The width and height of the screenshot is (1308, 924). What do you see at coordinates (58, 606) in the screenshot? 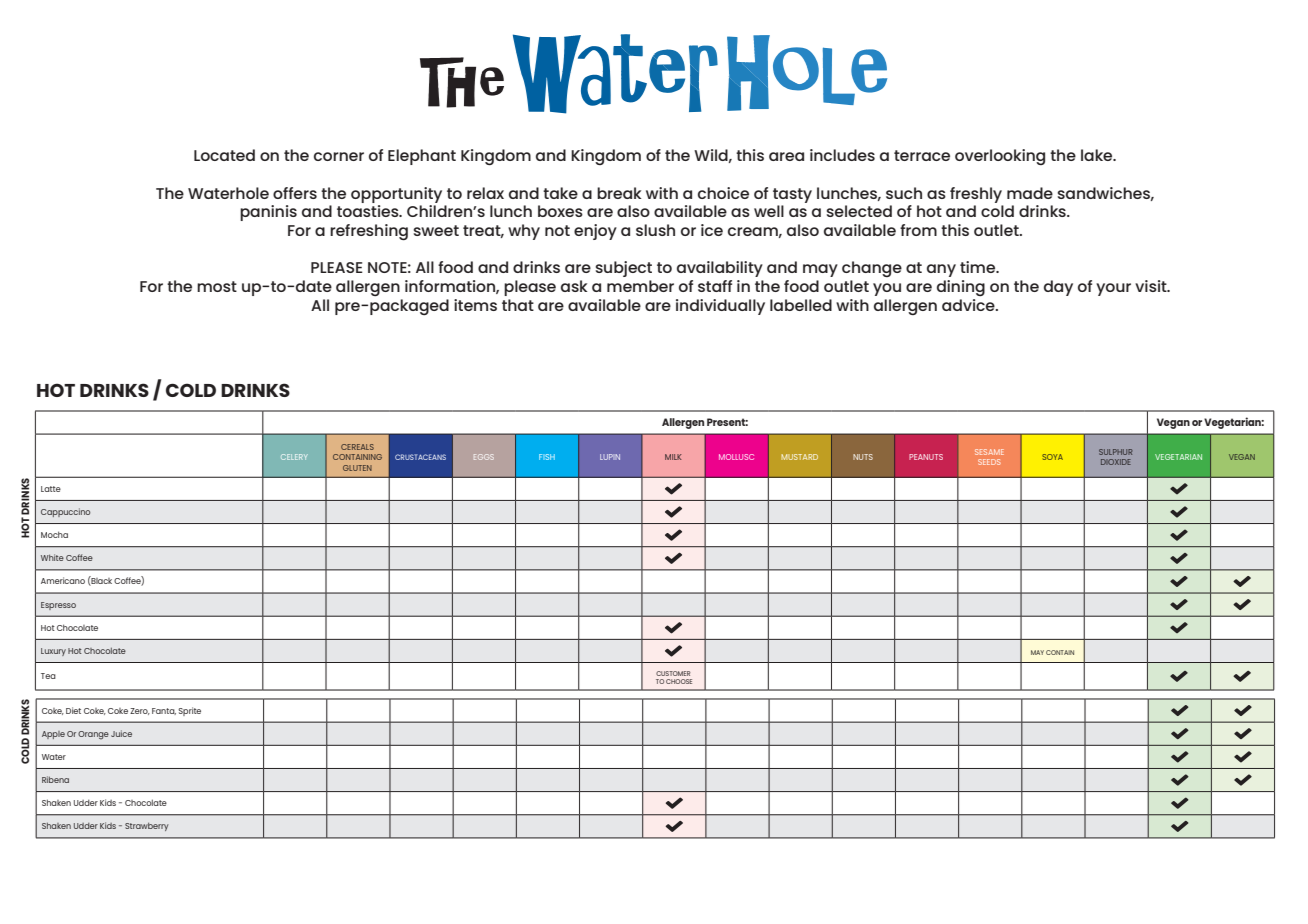
I see `Espresso` at bounding box center [58, 606].
